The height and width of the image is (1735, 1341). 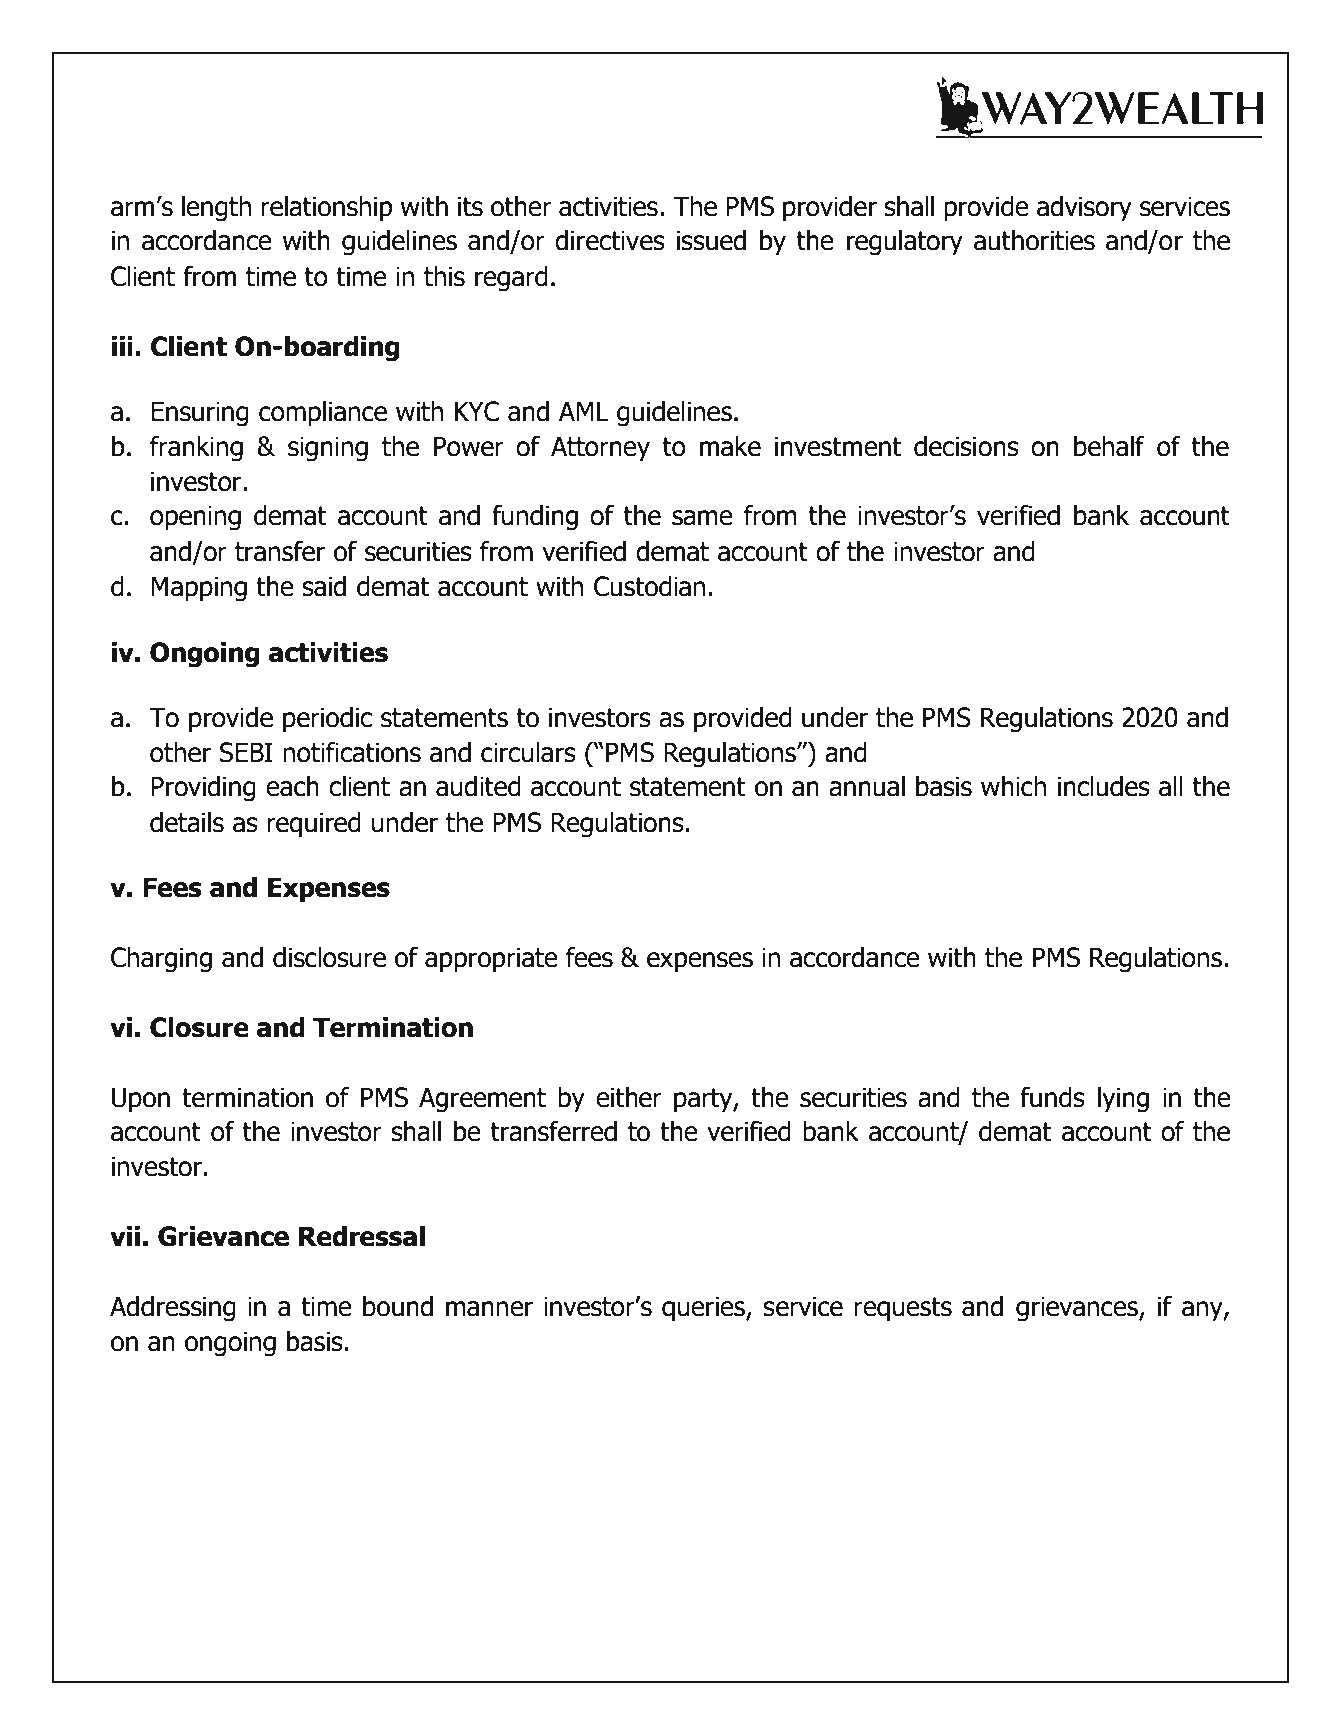 I want to click on length, so click(x=216, y=209).
